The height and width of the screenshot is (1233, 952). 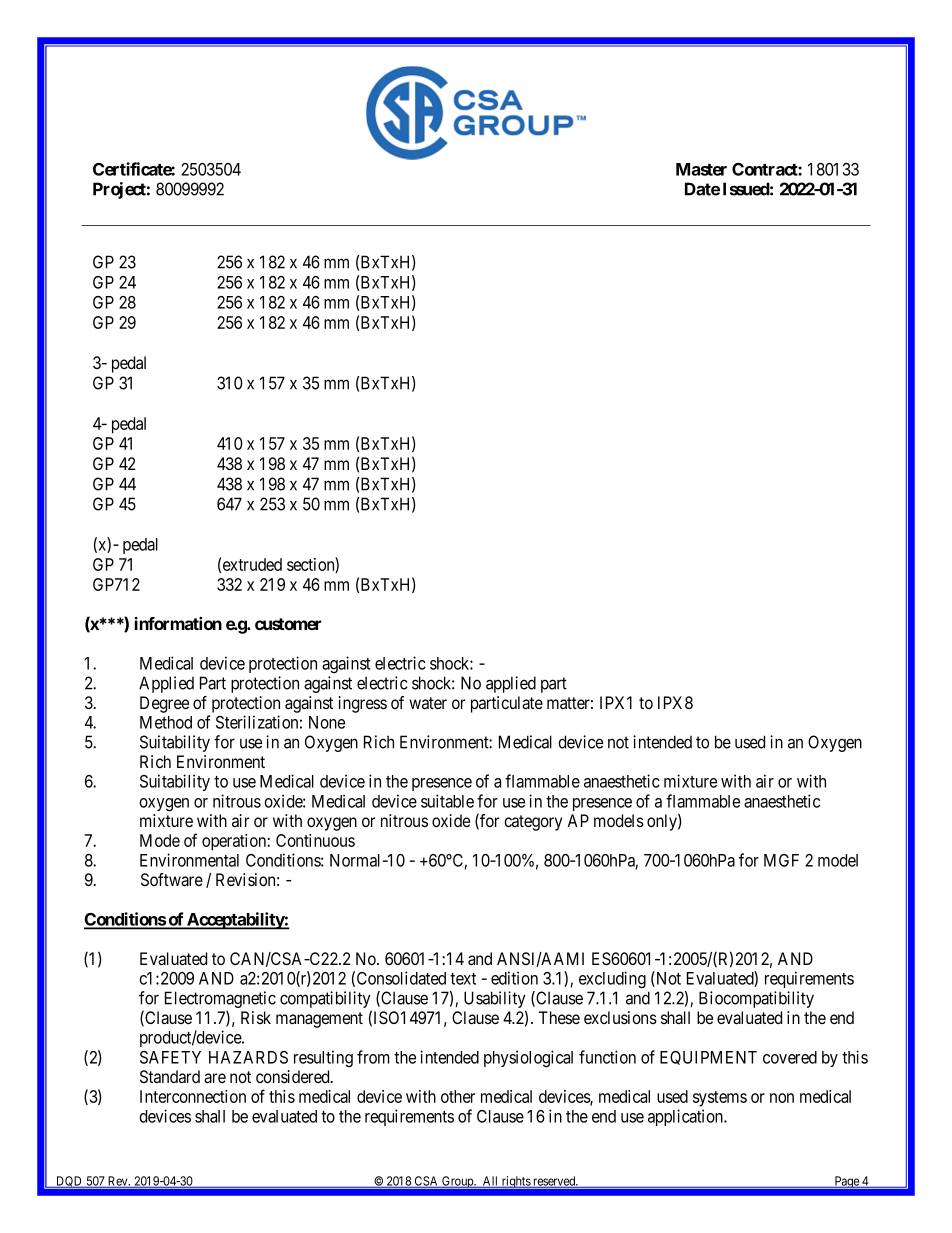 What do you see at coordinates (178, 623) in the screenshot?
I see `information` at bounding box center [178, 623].
